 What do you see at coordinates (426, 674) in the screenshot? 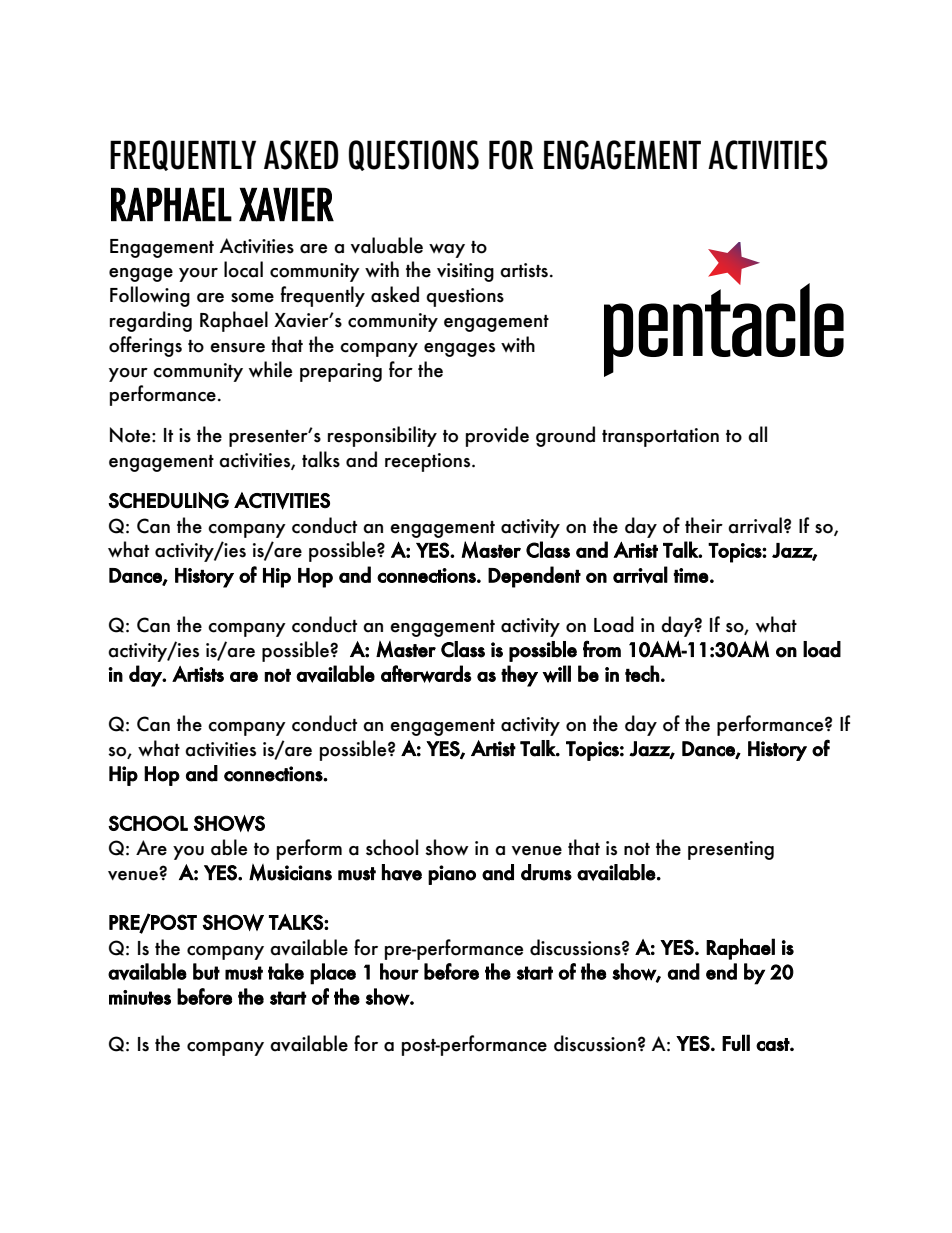
I see `afterwards` at bounding box center [426, 674].
